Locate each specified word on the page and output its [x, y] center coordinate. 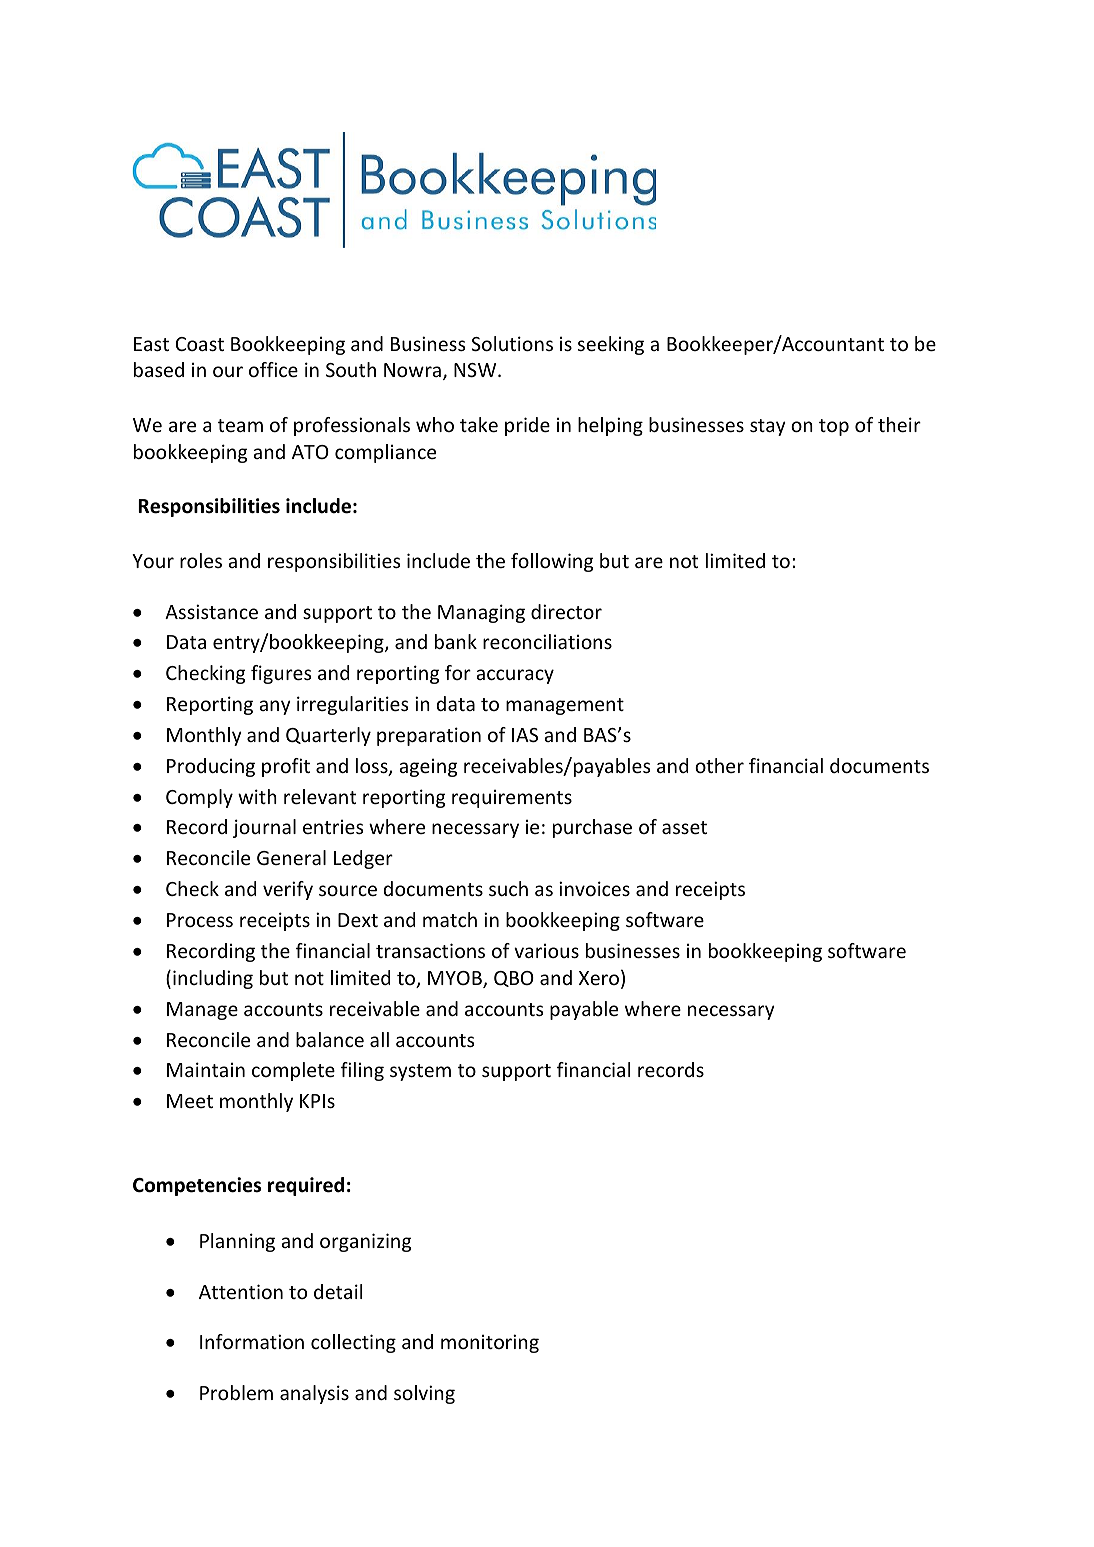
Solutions [512, 343]
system [420, 1072]
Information [252, 1341]
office [273, 369]
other [719, 765]
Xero [599, 978]
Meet [190, 1101]
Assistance [211, 611]
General [291, 857]
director [566, 611]
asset [684, 827]
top [834, 427]
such [508, 888]
